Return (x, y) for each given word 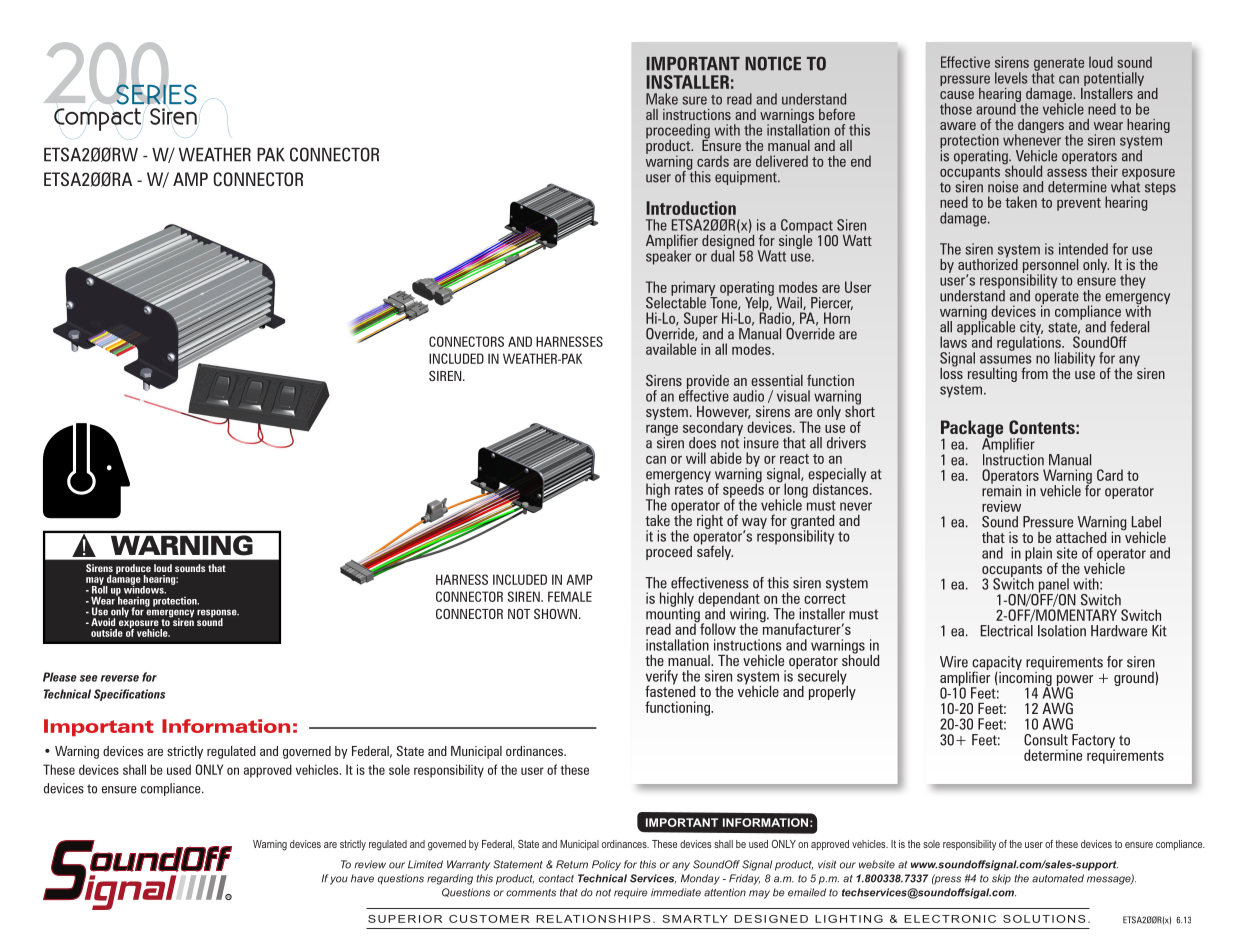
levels (1011, 78)
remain (1001, 490)
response (218, 614)
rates (689, 488)
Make (662, 99)
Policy (606, 865)
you (339, 880)
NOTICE (773, 63)
